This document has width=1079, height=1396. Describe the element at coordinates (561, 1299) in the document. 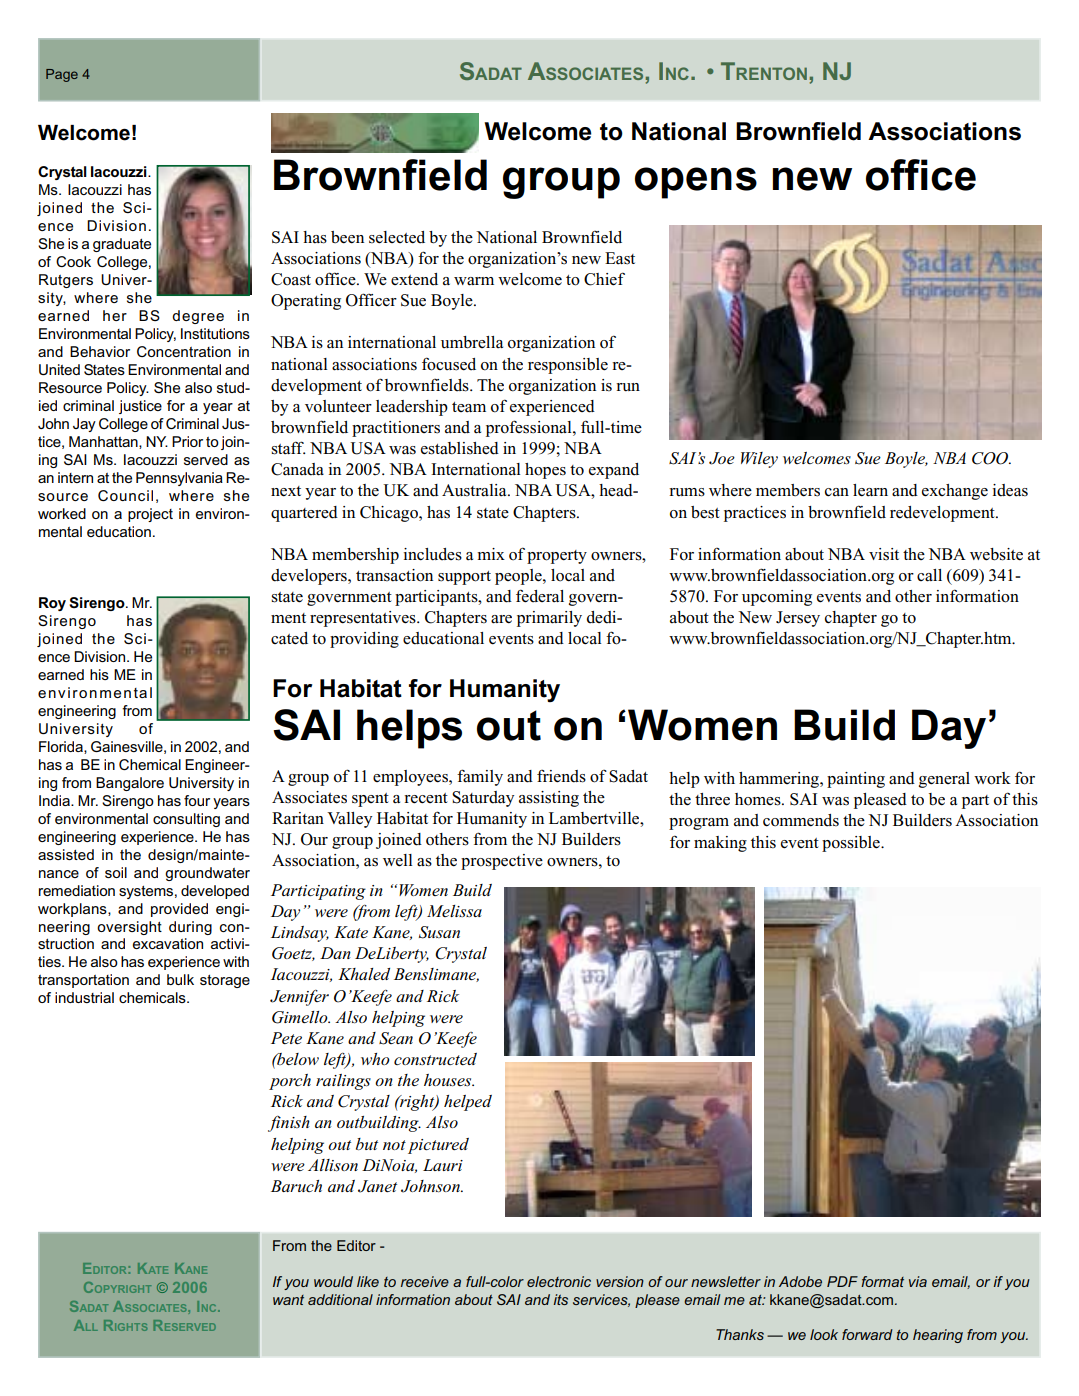

I see `its` at that location.
